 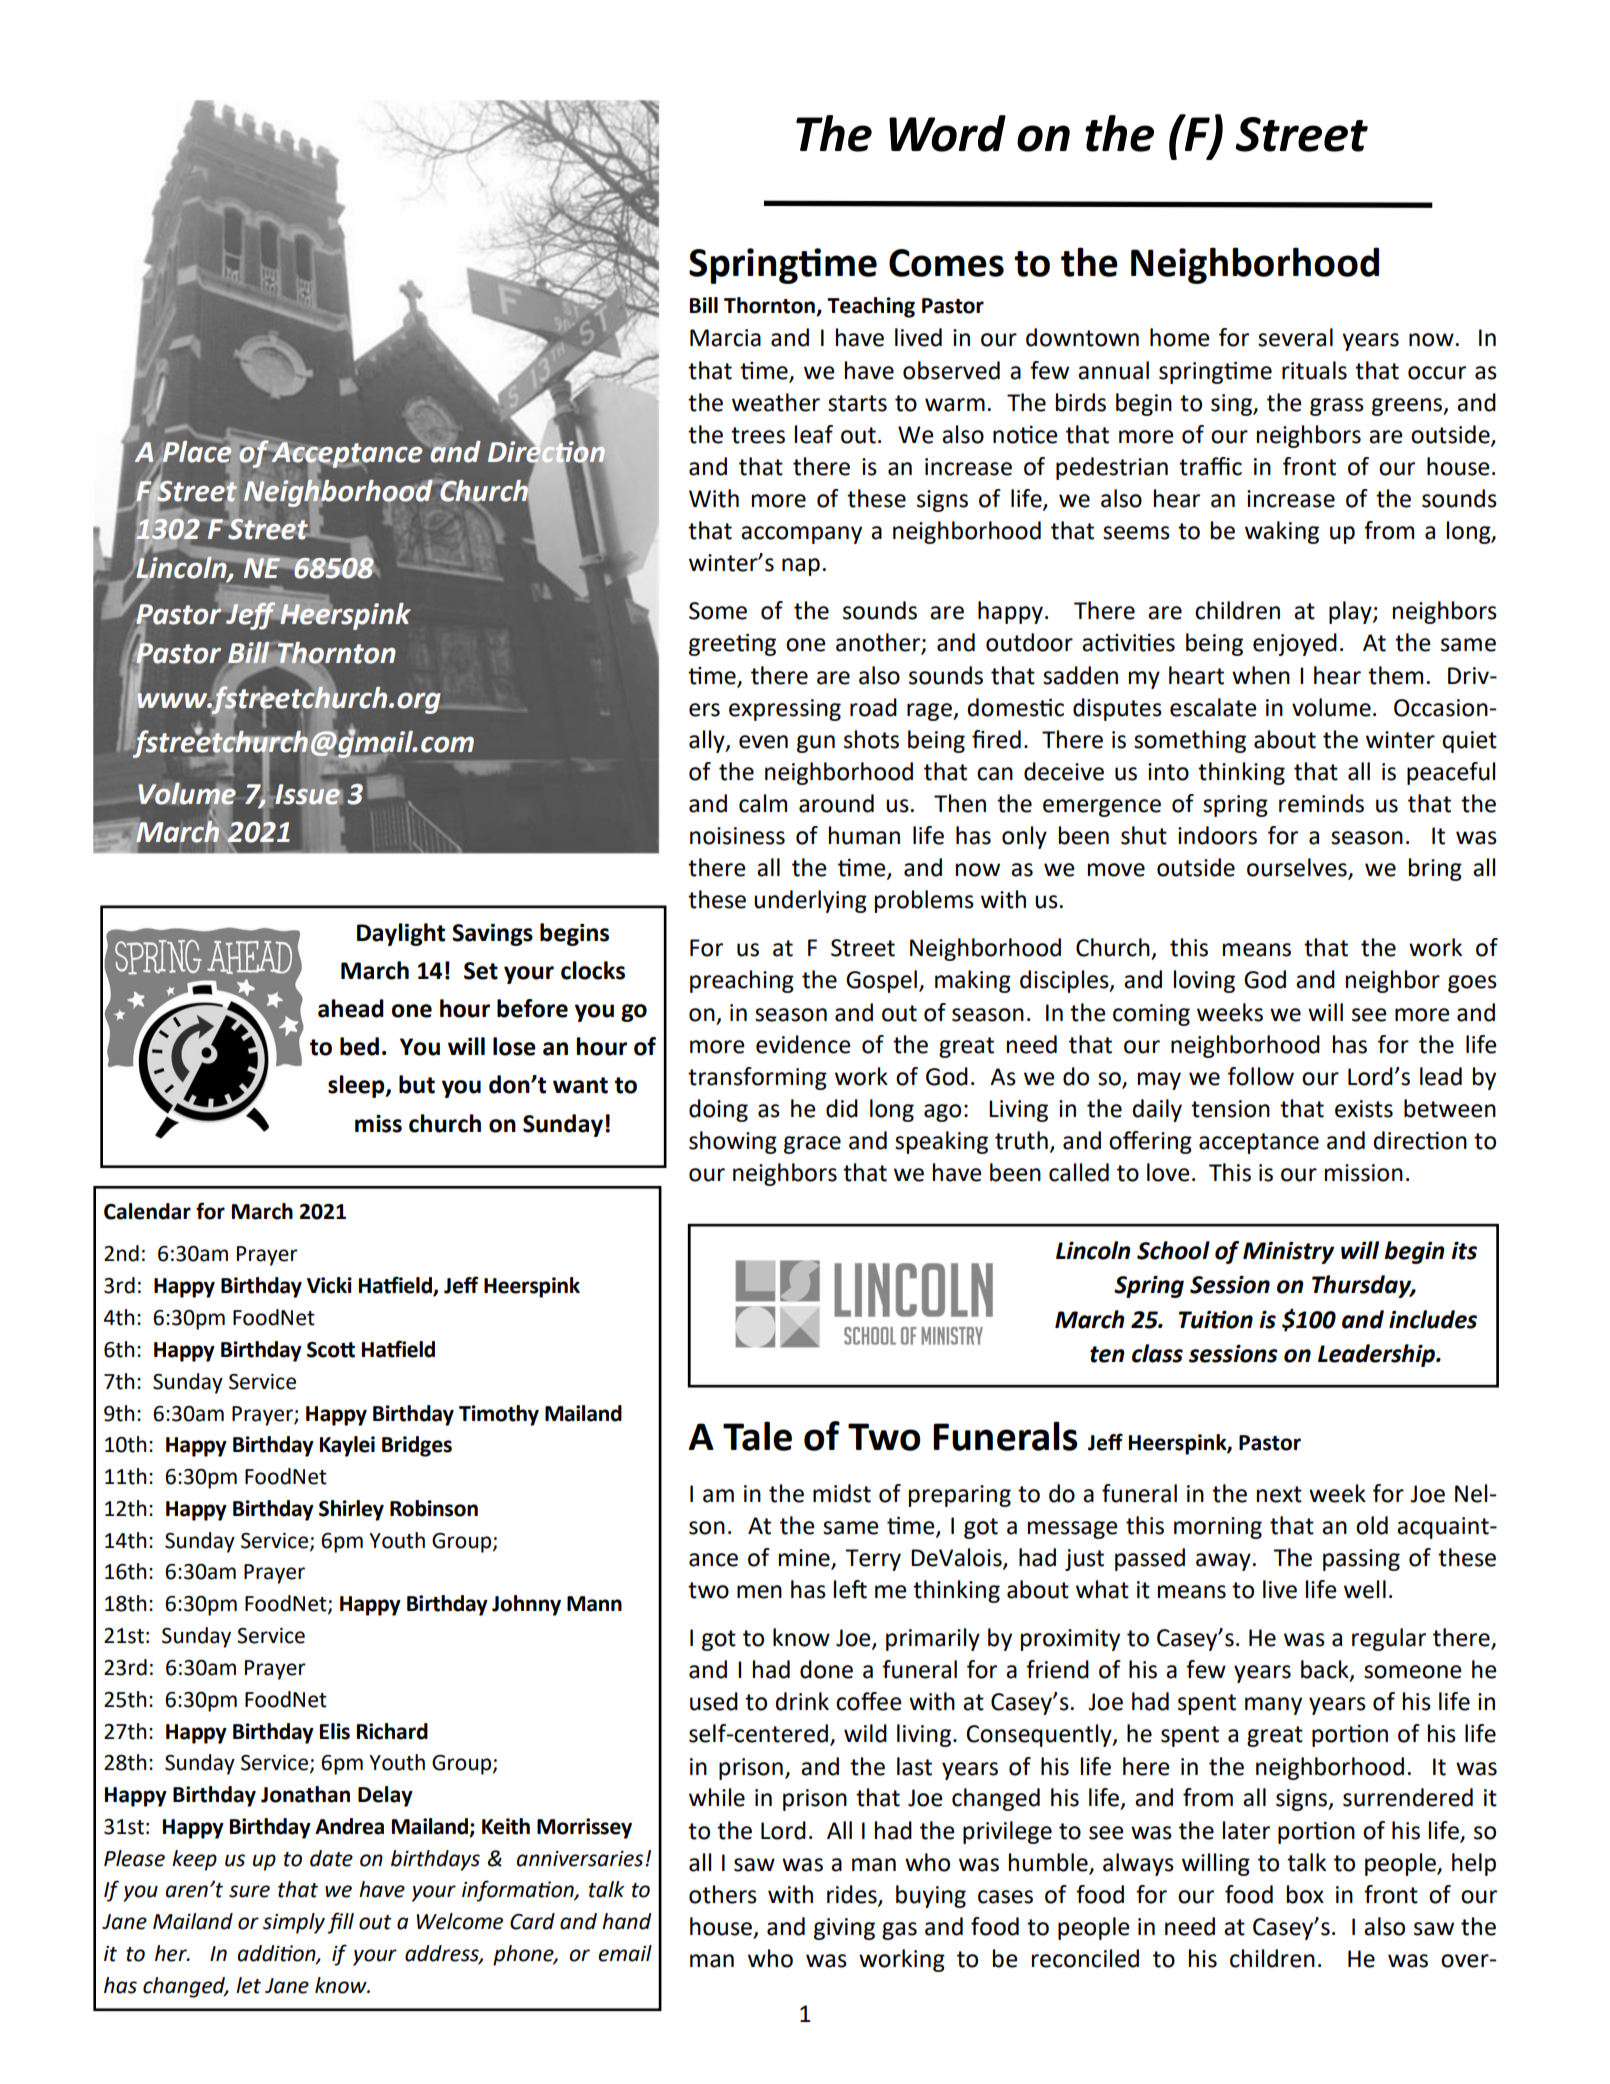 I want to click on several, so click(x=1295, y=337).
